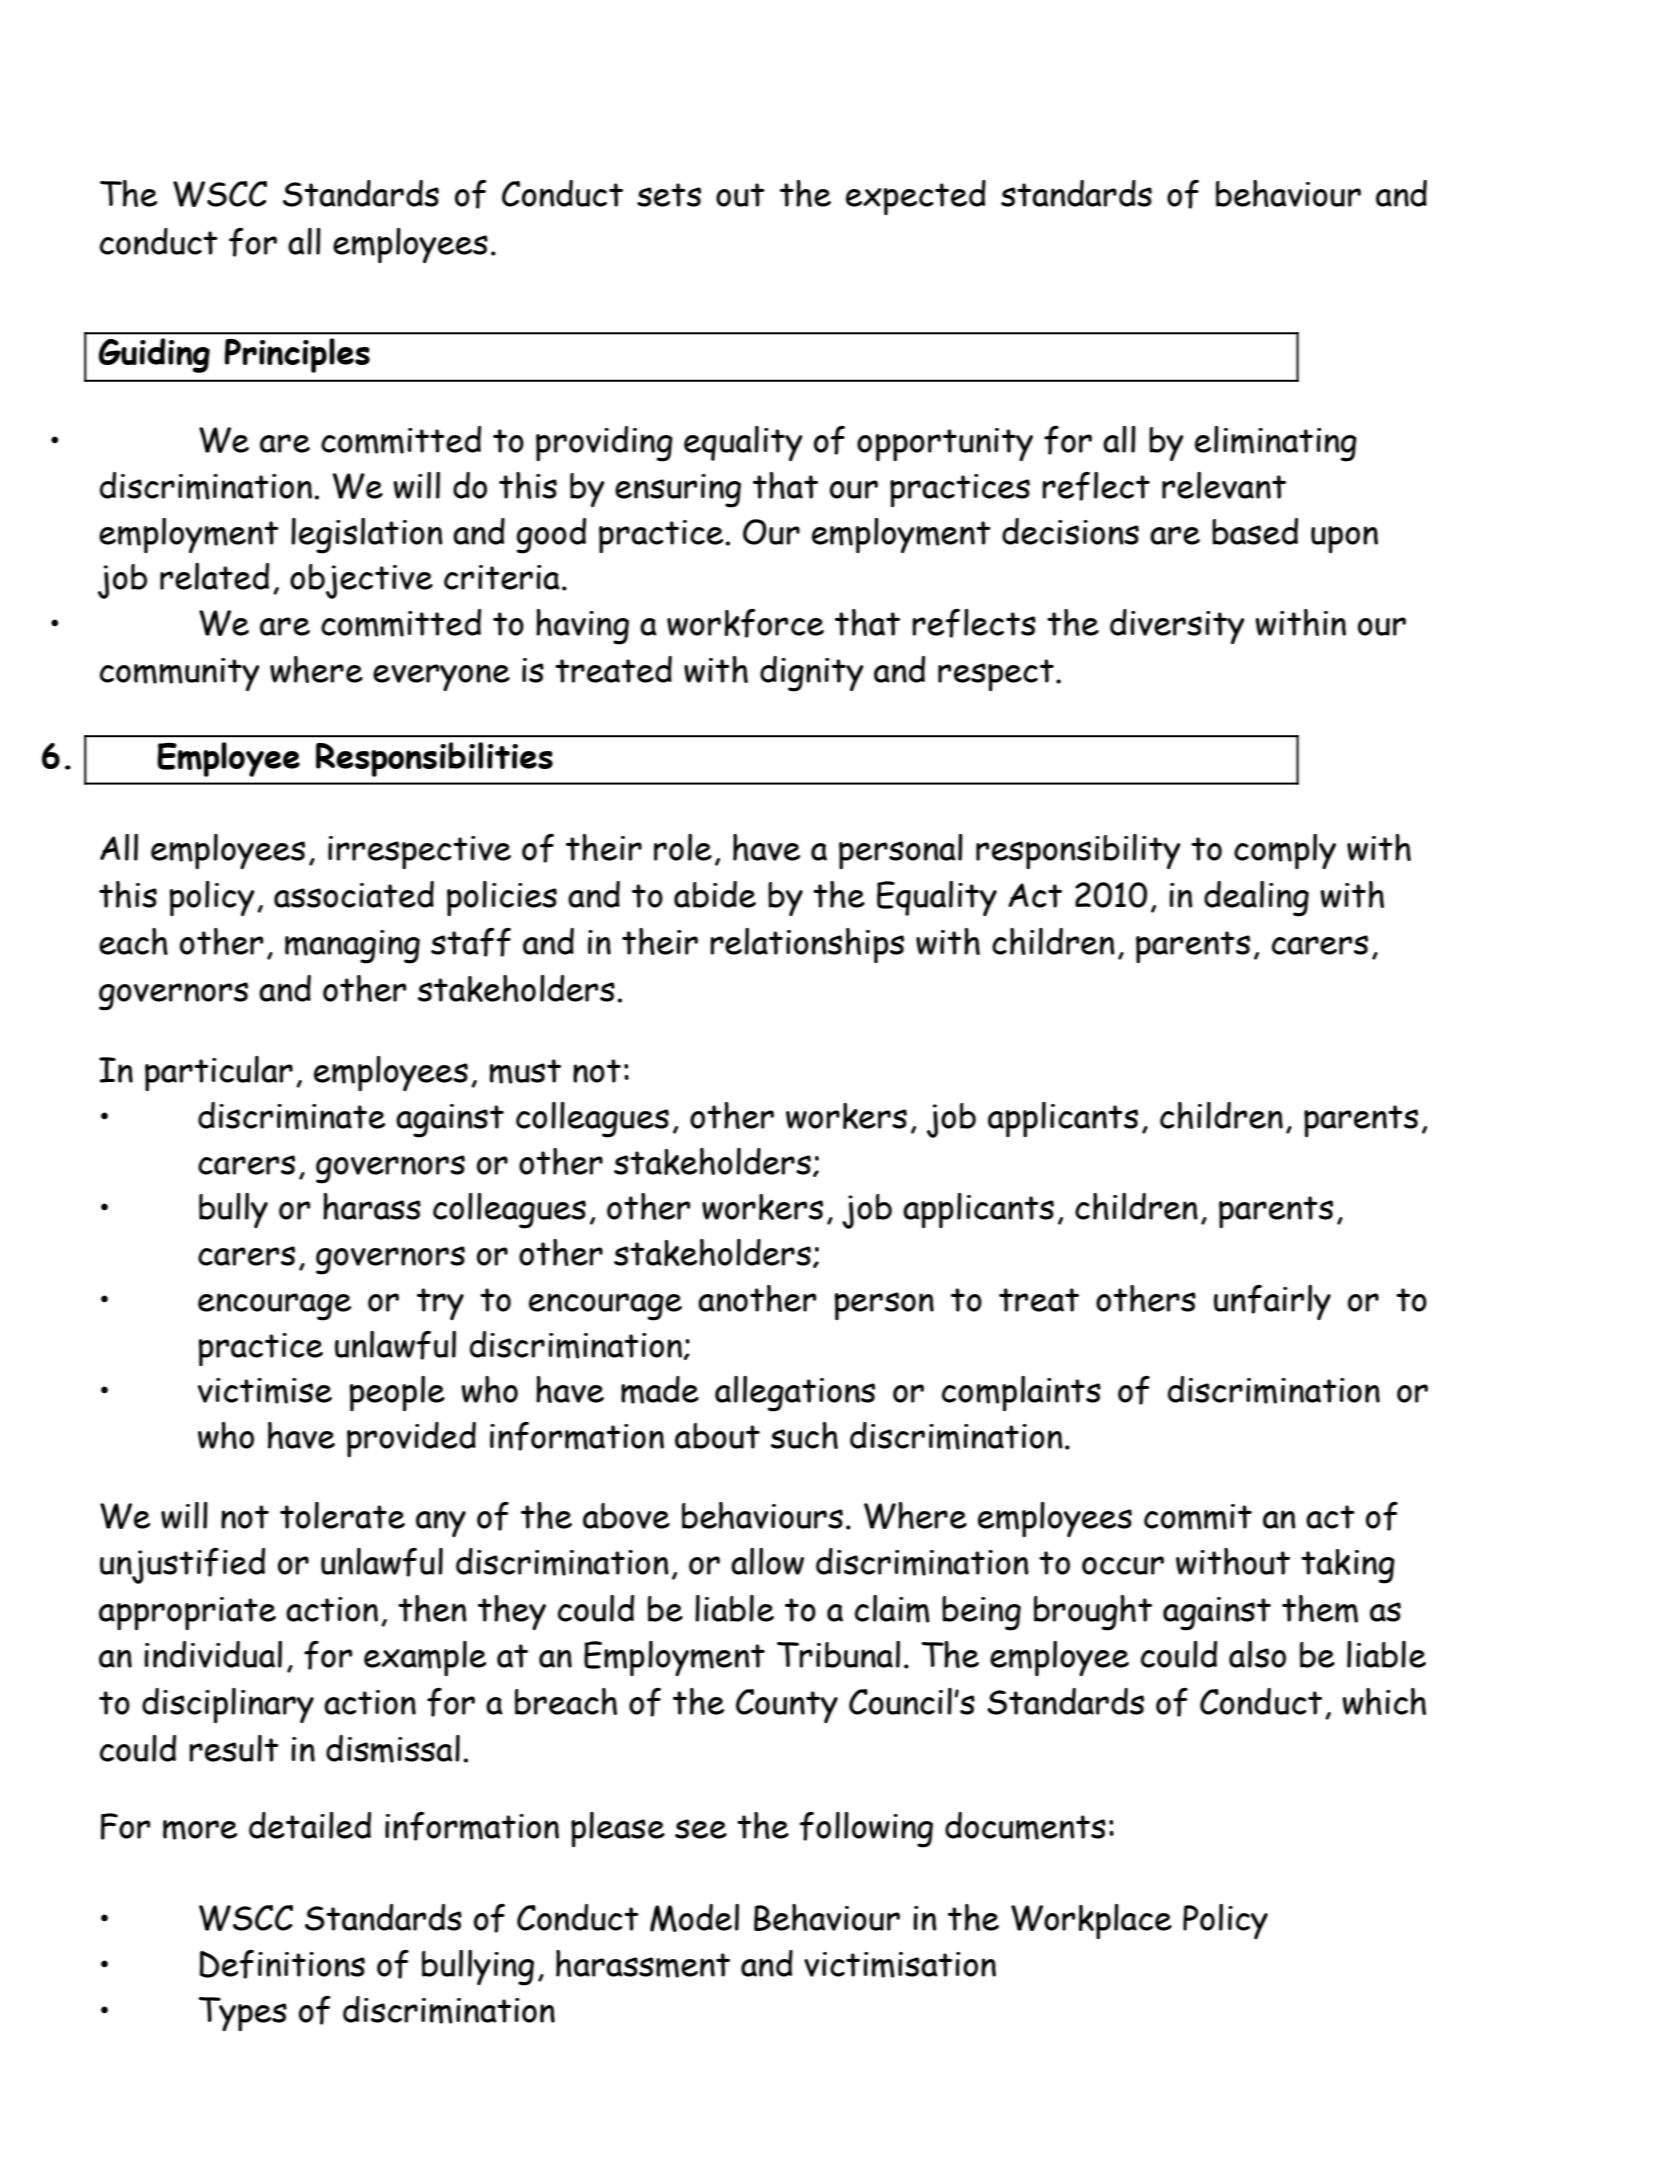  Describe the element at coordinates (795, 1394) in the page. I see `allegations` at that location.
